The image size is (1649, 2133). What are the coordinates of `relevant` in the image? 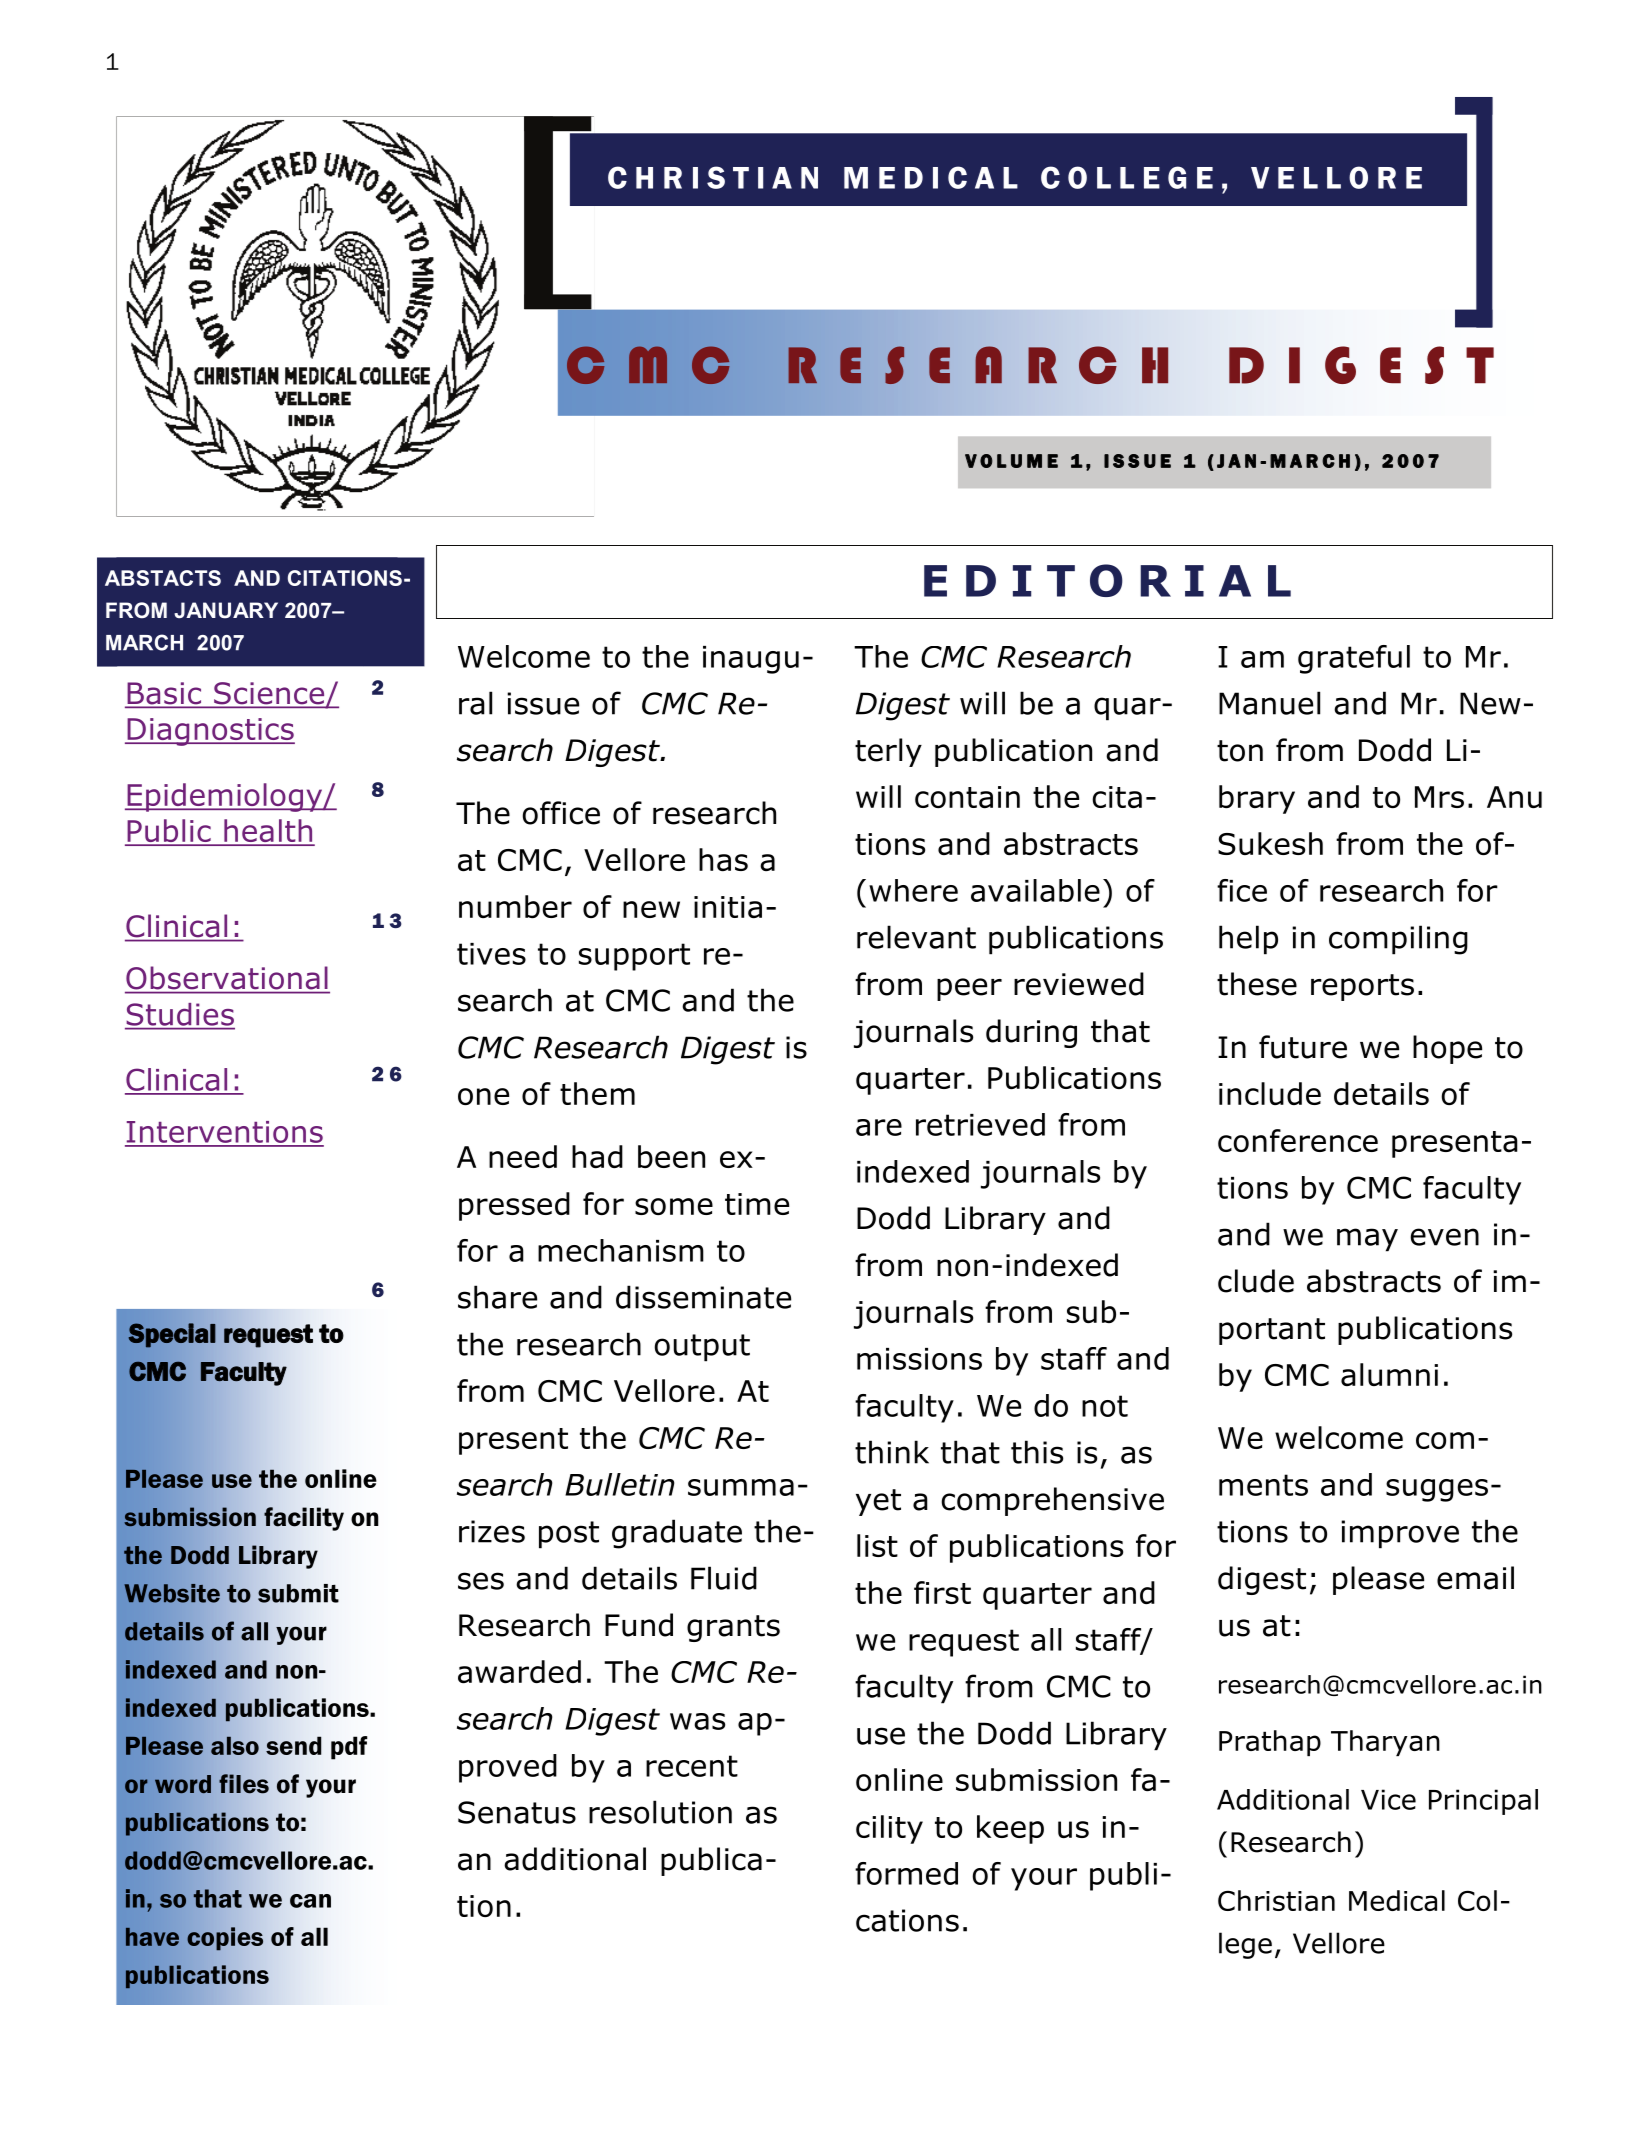 It's located at (916, 937).
